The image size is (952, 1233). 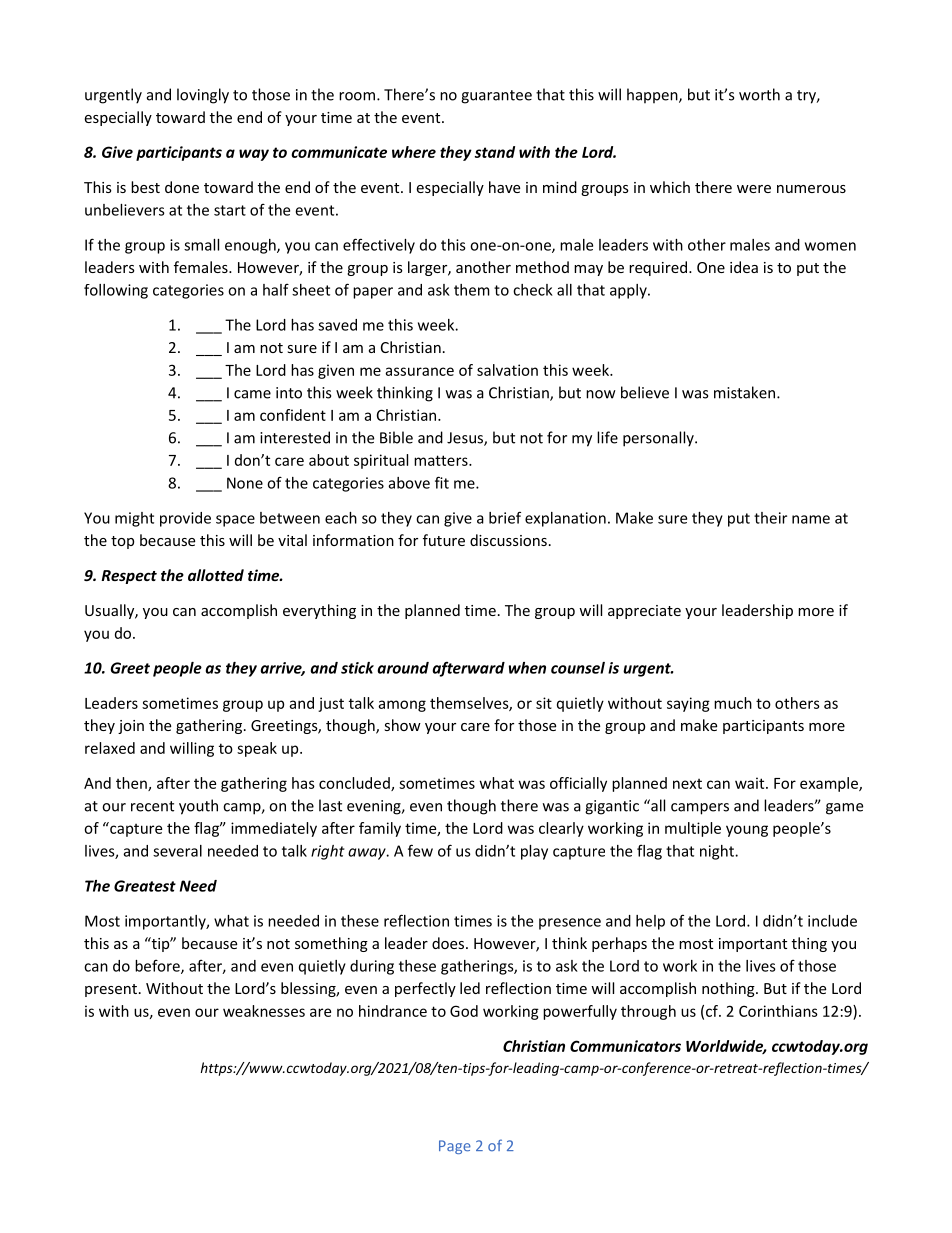 I want to click on when, so click(x=527, y=668).
